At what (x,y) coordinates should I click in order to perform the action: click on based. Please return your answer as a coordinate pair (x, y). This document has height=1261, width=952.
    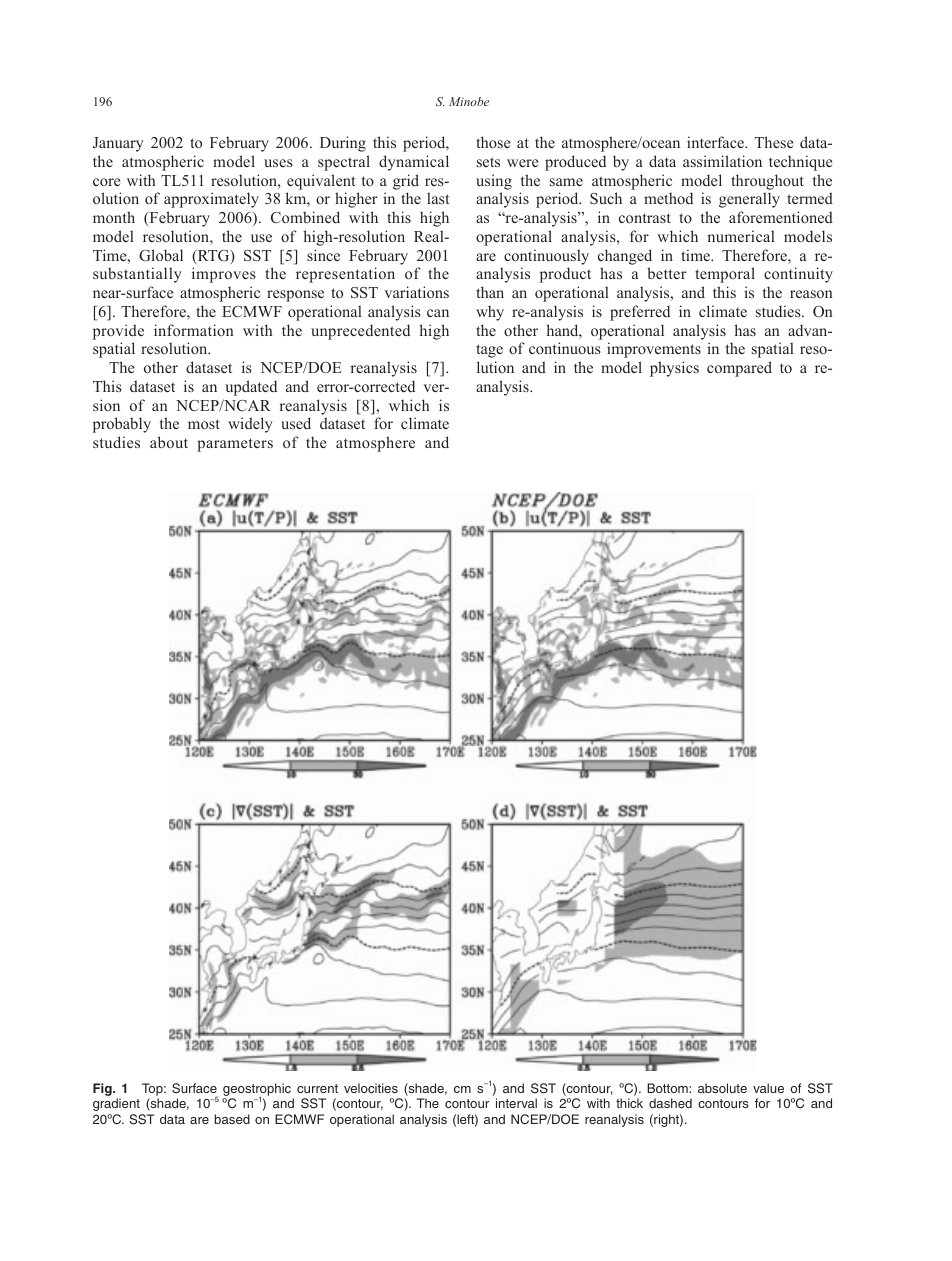
    Looking at the image, I should click on (232, 1119).
